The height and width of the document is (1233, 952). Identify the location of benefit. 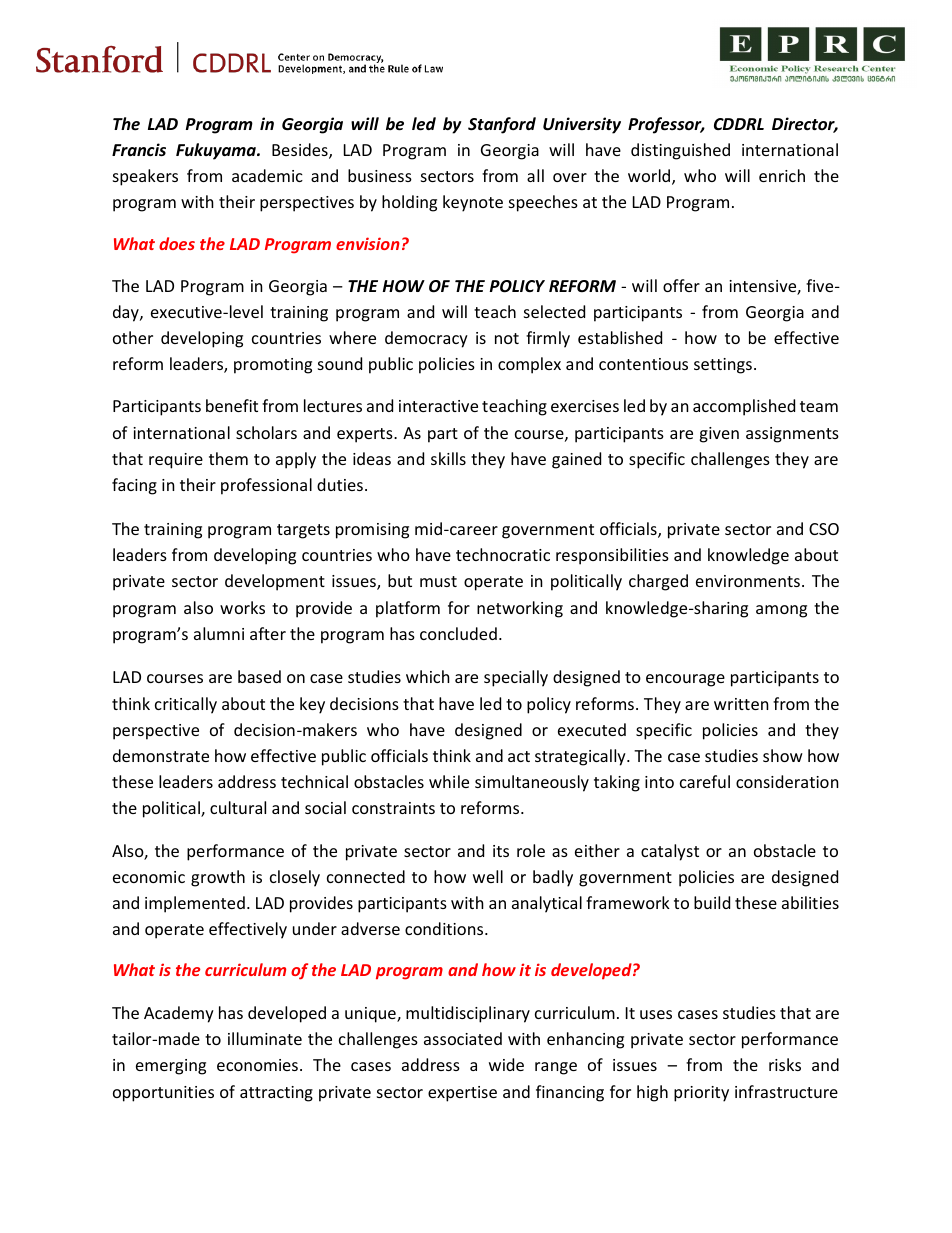
(232, 405).
